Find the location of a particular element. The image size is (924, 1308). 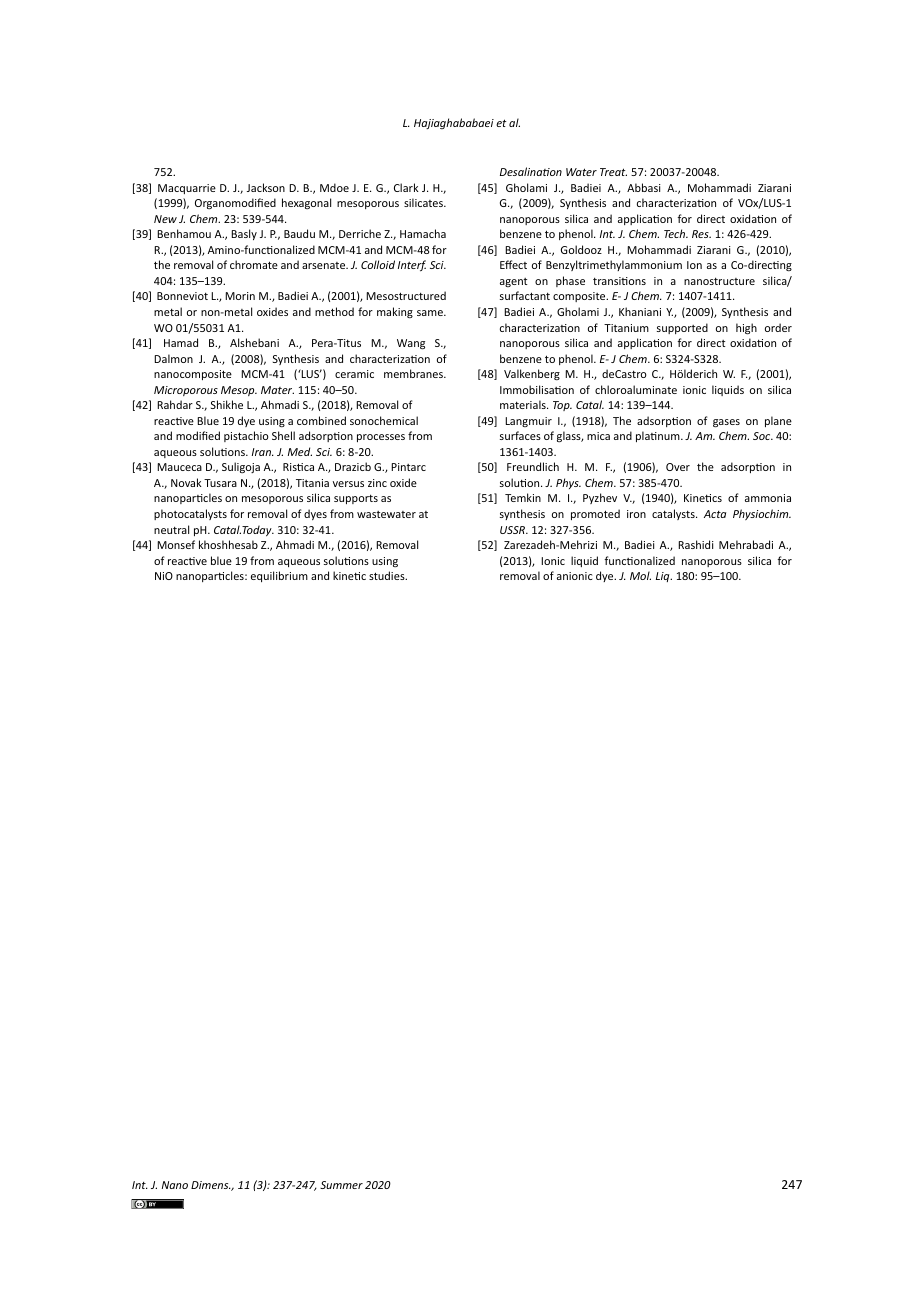

neutral is located at coordinates (171, 529).
